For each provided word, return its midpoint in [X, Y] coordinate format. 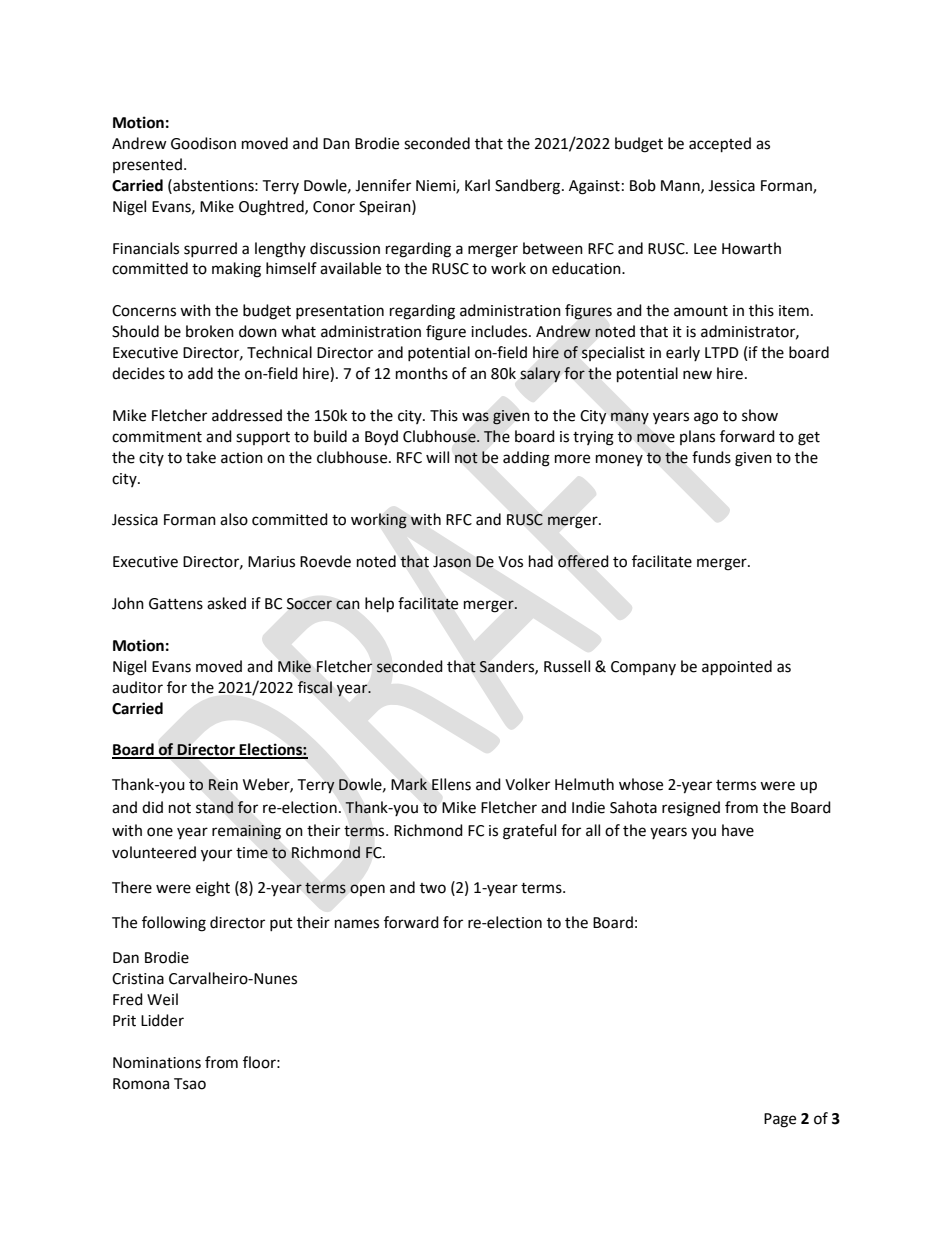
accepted [720, 145]
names [357, 924]
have [738, 830]
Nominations [157, 1063]
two [433, 888]
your [216, 855]
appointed [737, 668]
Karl [477, 185]
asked [226, 603]
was [475, 417]
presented [147, 165]
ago [706, 418]
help [379, 605]
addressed [247, 415]
